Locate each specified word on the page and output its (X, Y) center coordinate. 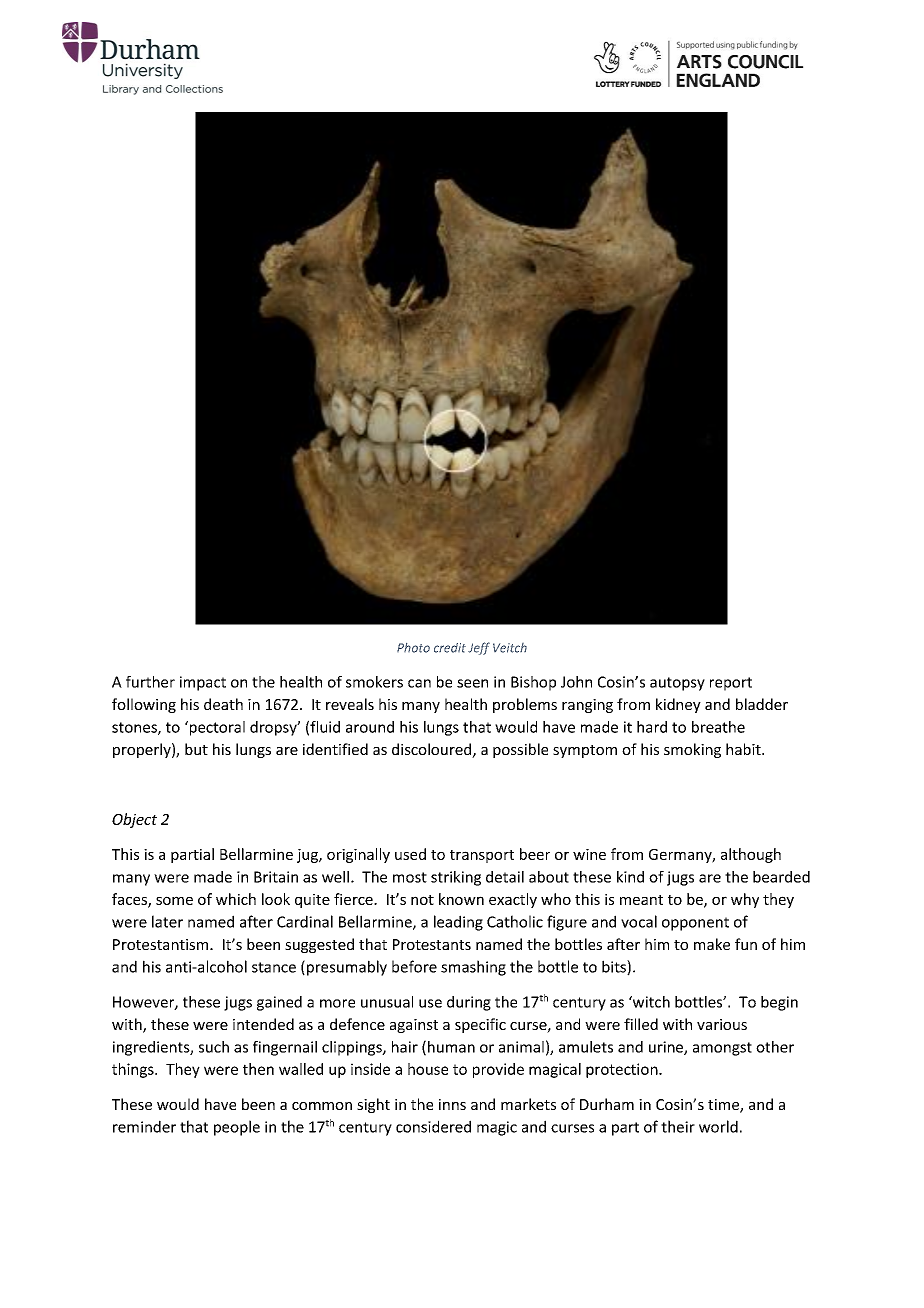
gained (279, 1003)
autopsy (677, 684)
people (237, 1128)
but (196, 749)
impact (203, 683)
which (236, 899)
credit (450, 648)
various (722, 1024)
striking (456, 878)
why (745, 900)
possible (520, 750)
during (469, 1003)
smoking (692, 750)
